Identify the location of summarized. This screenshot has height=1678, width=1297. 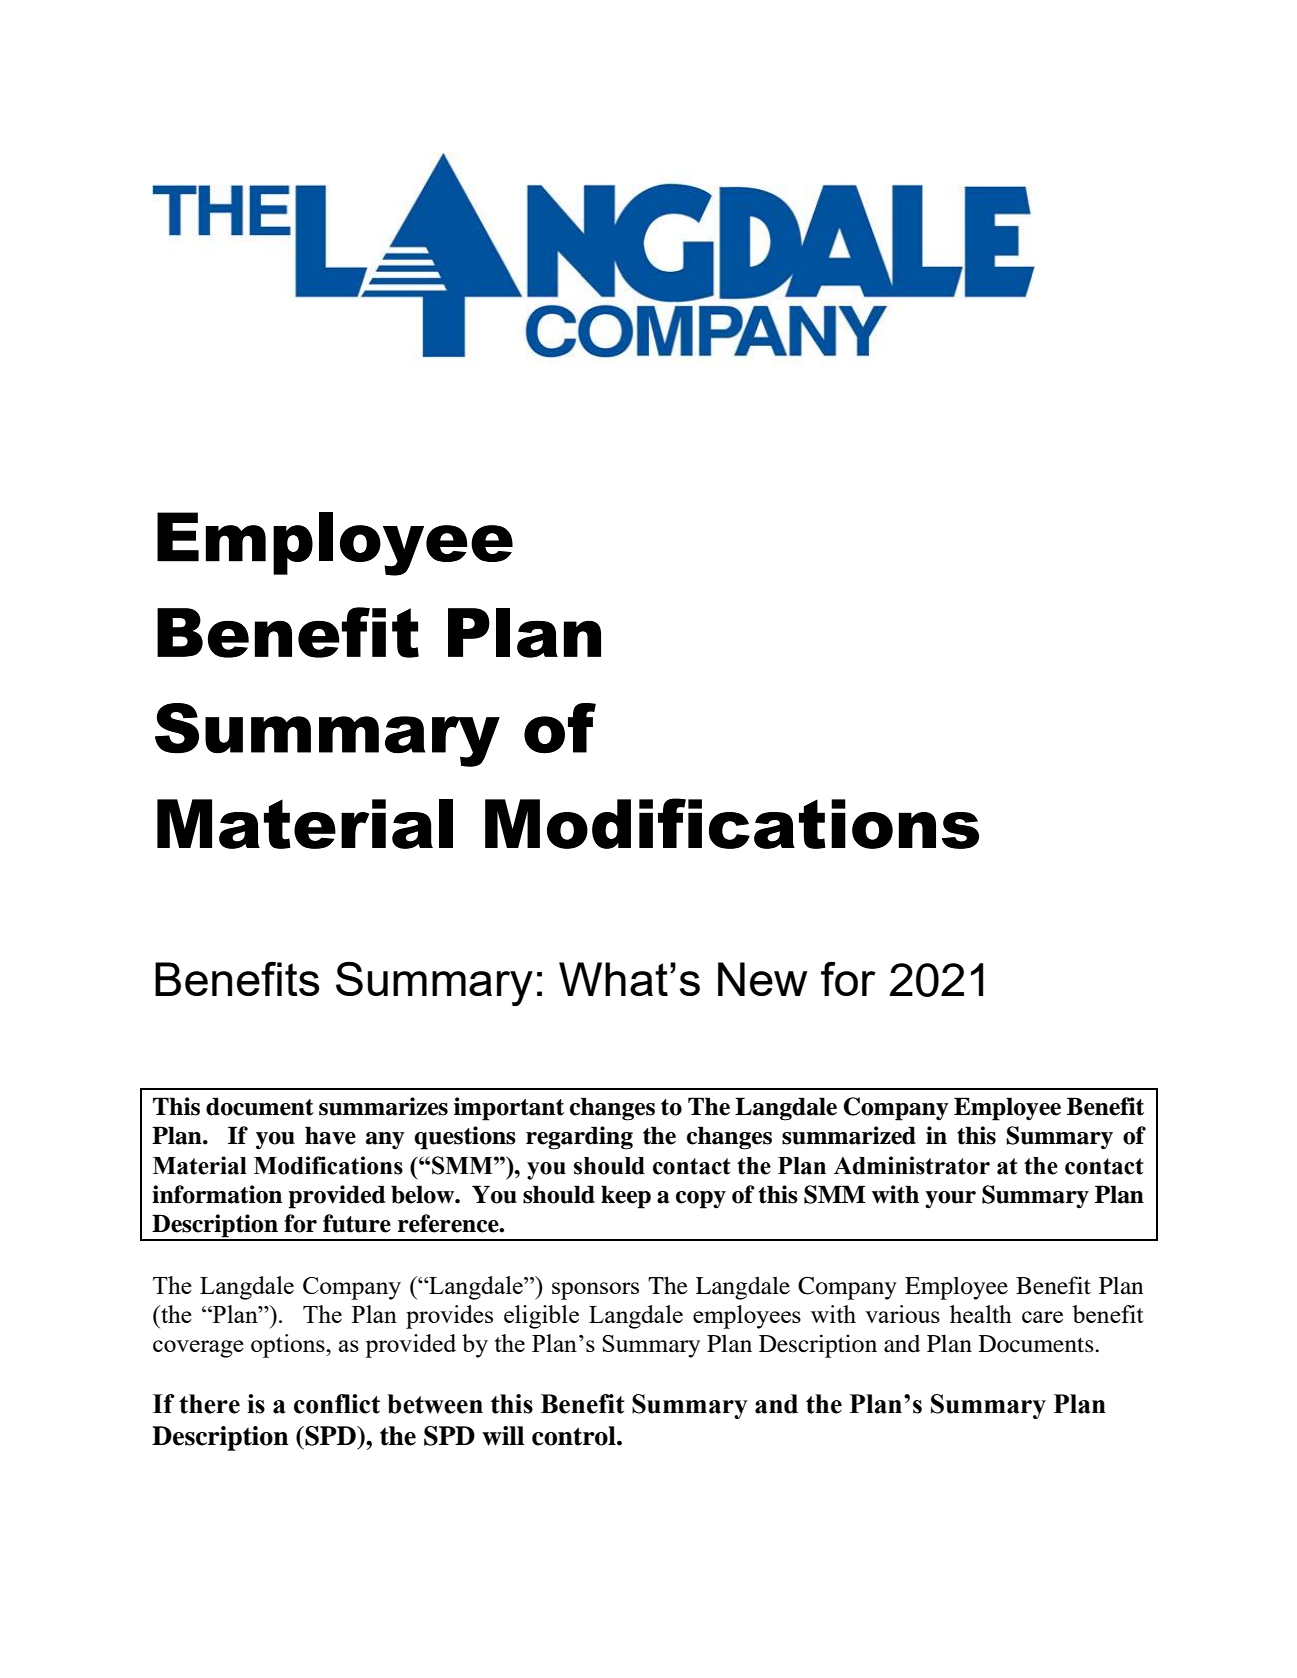
(849, 1135).
